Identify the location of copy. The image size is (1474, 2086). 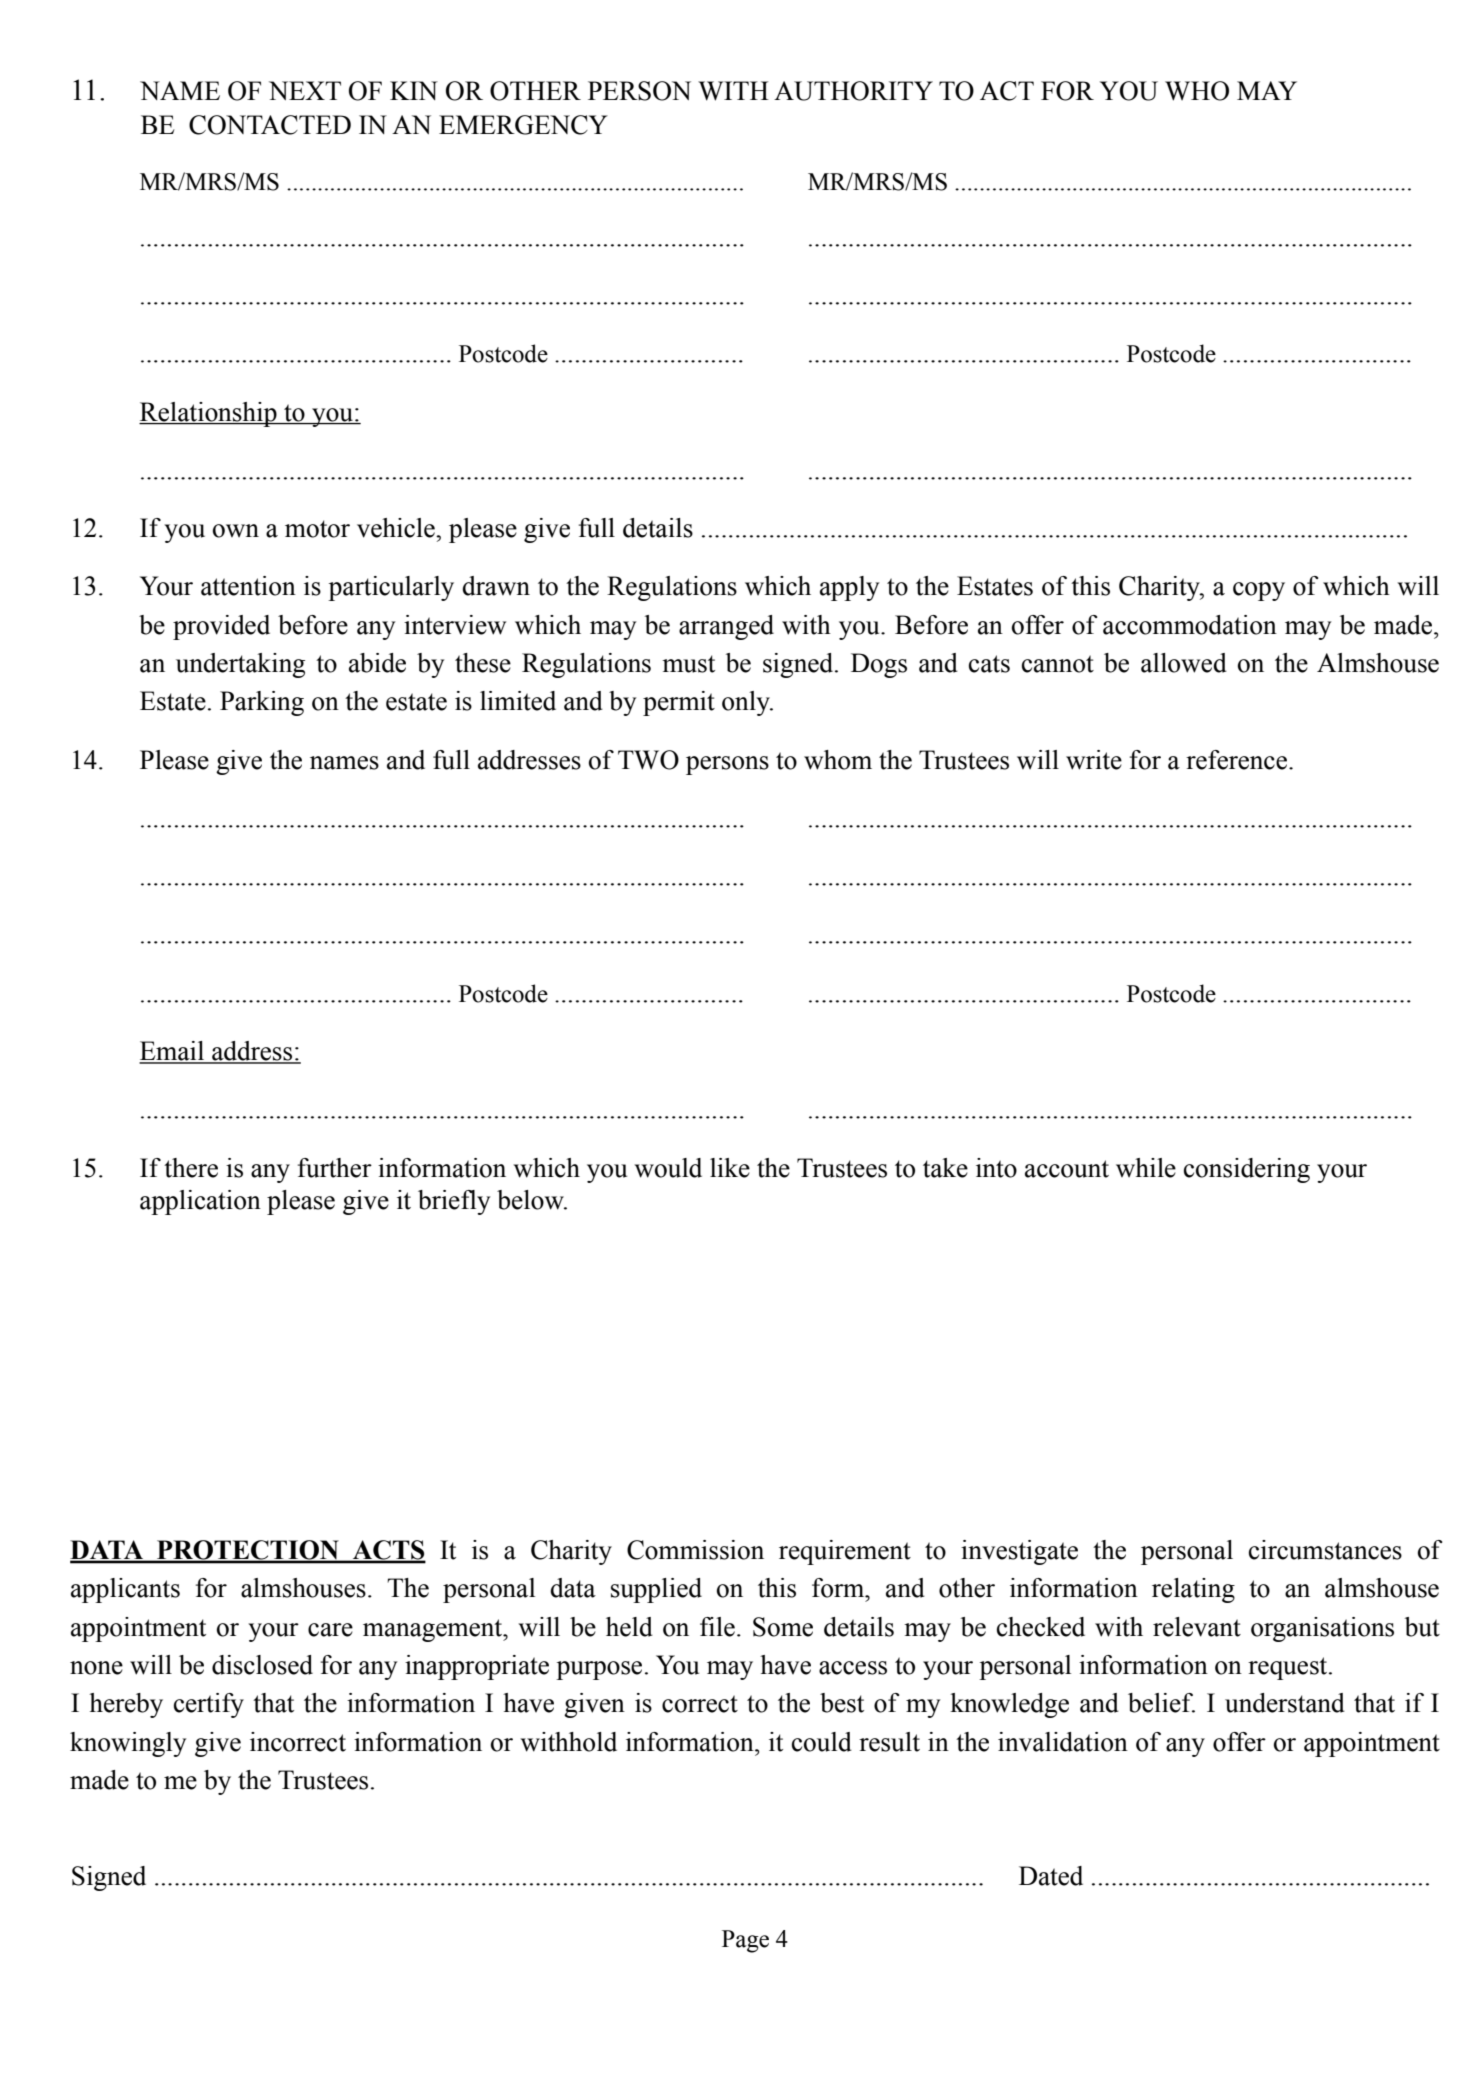
(1259, 591).
